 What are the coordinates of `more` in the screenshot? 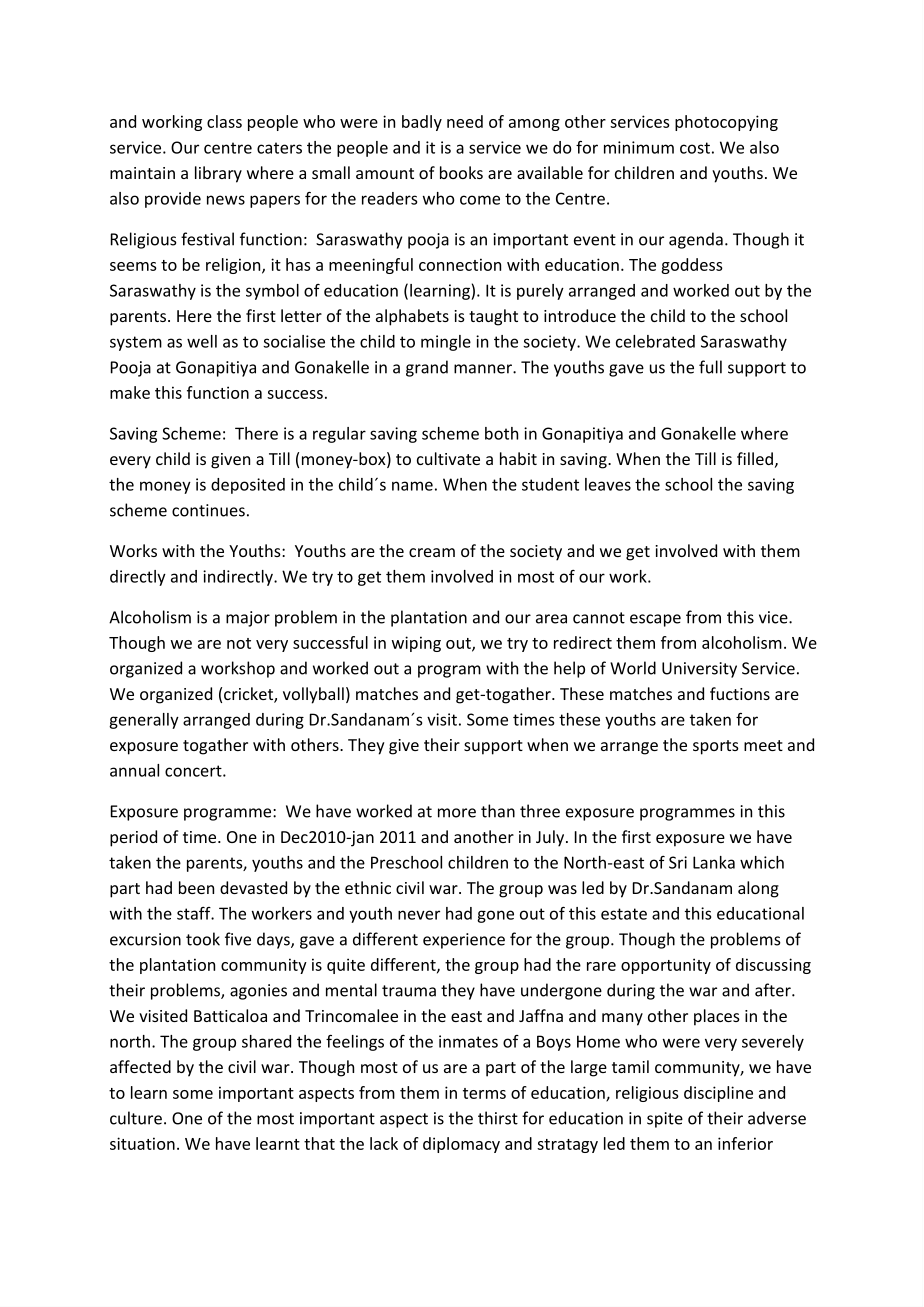 It's located at (457, 813).
